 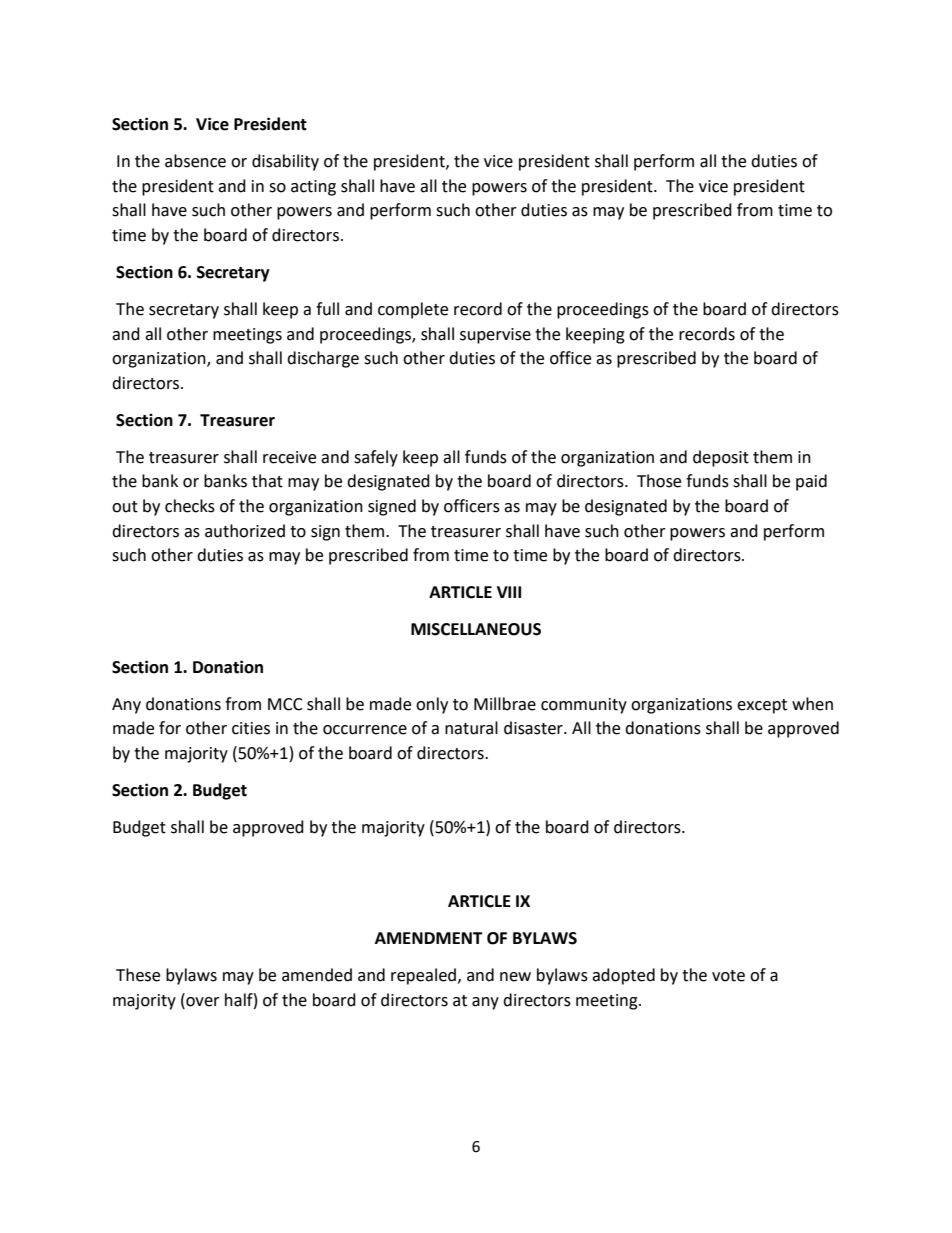 I want to click on deposit, so click(x=721, y=458).
